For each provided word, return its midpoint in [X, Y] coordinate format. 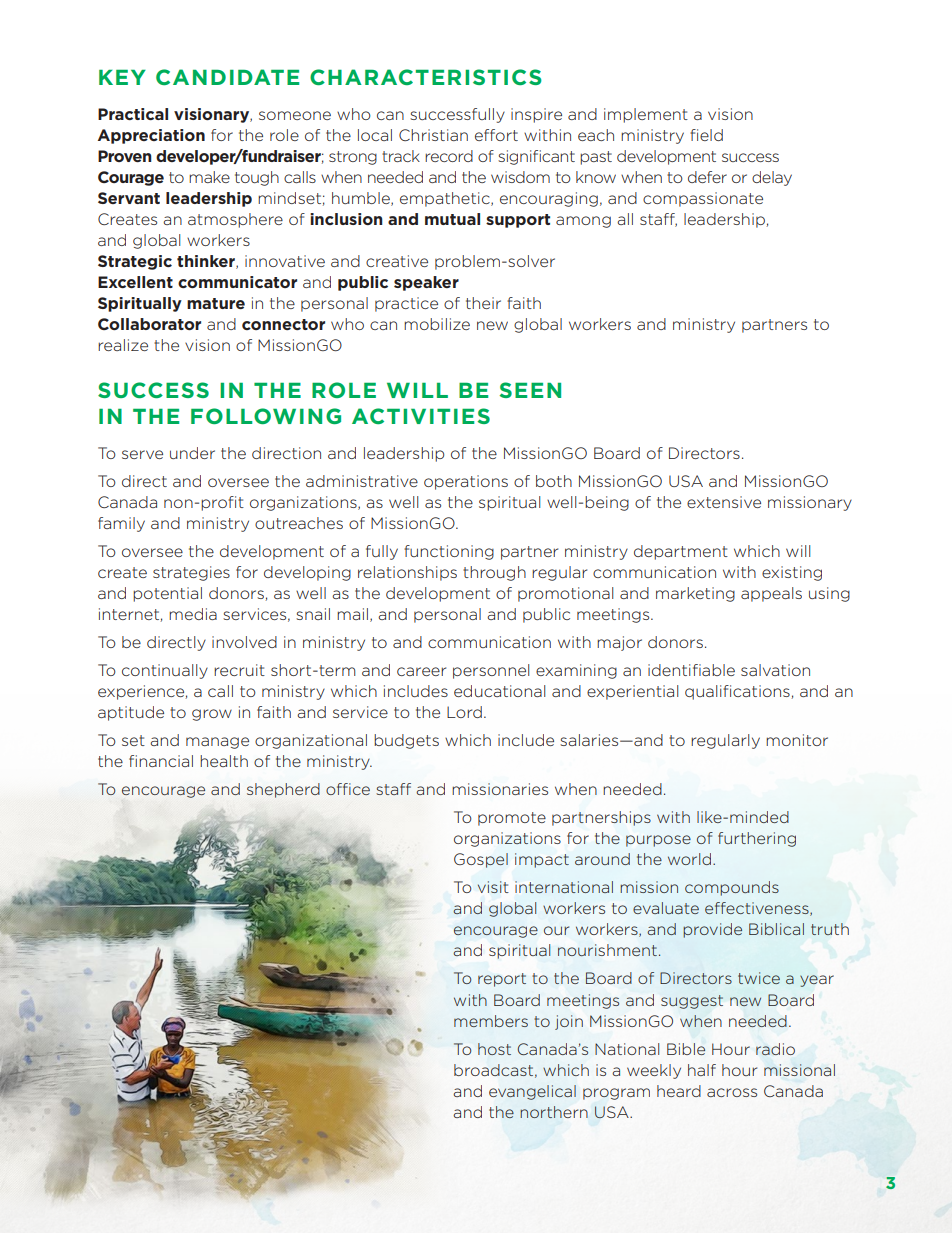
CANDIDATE [227, 77]
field [706, 135]
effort [496, 135]
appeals [771, 594]
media [193, 614]
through [494, 573]
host [494, 1049]
